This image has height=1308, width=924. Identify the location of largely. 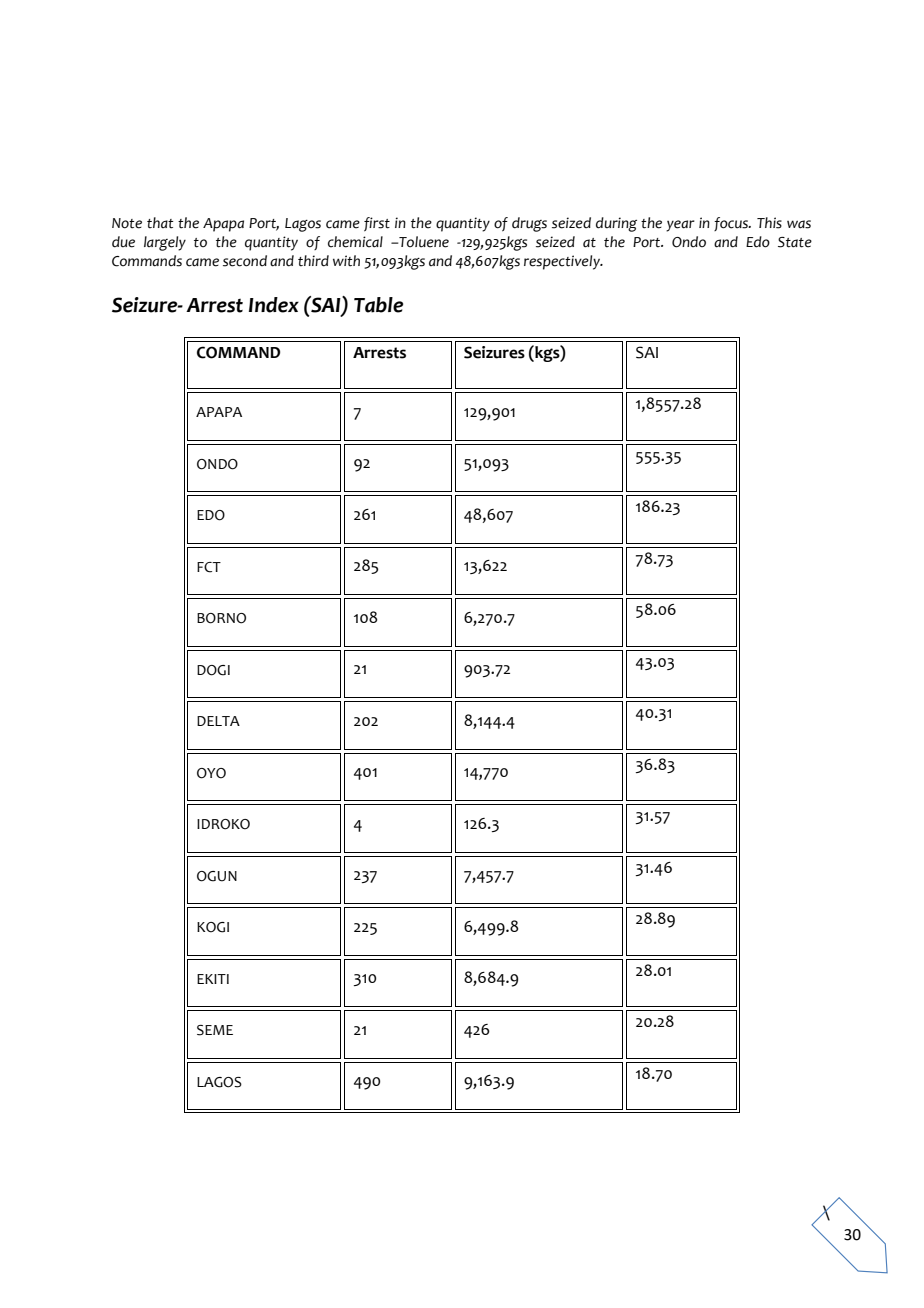
(165, 243).
